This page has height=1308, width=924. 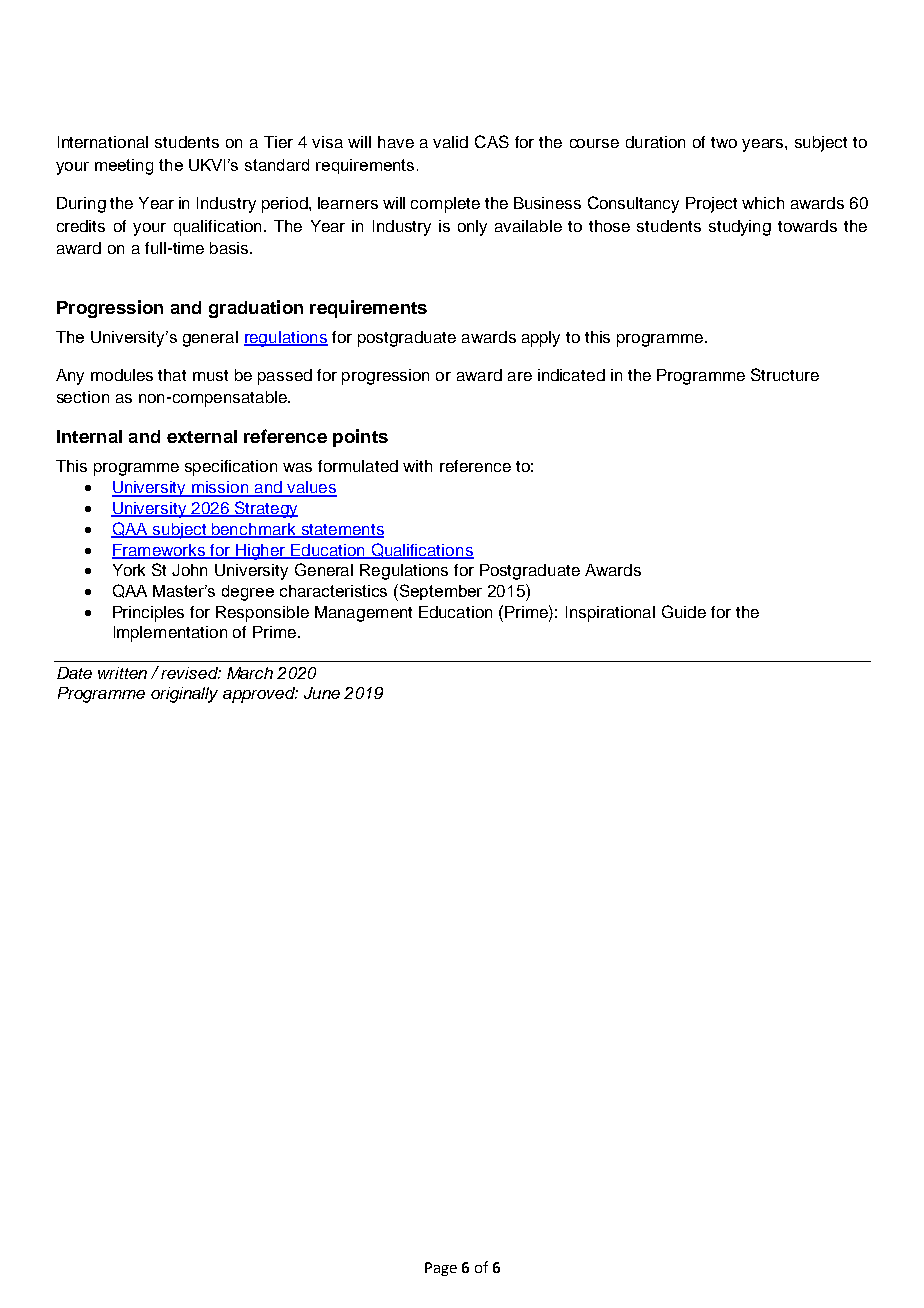 I want to click on Page, so click(x=441, y=1269).
